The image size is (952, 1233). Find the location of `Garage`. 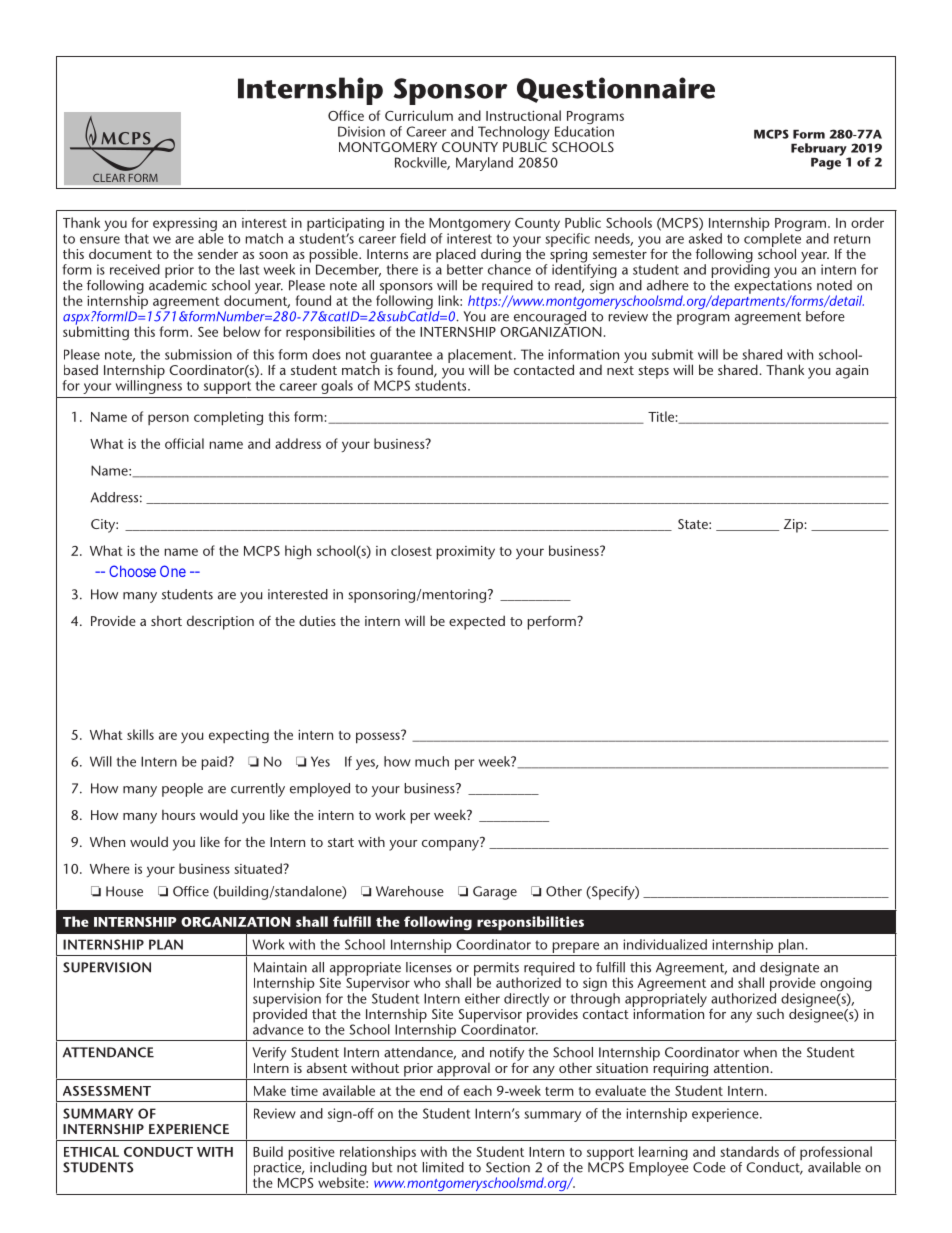

Garage is located at coordinates (495, 893).
